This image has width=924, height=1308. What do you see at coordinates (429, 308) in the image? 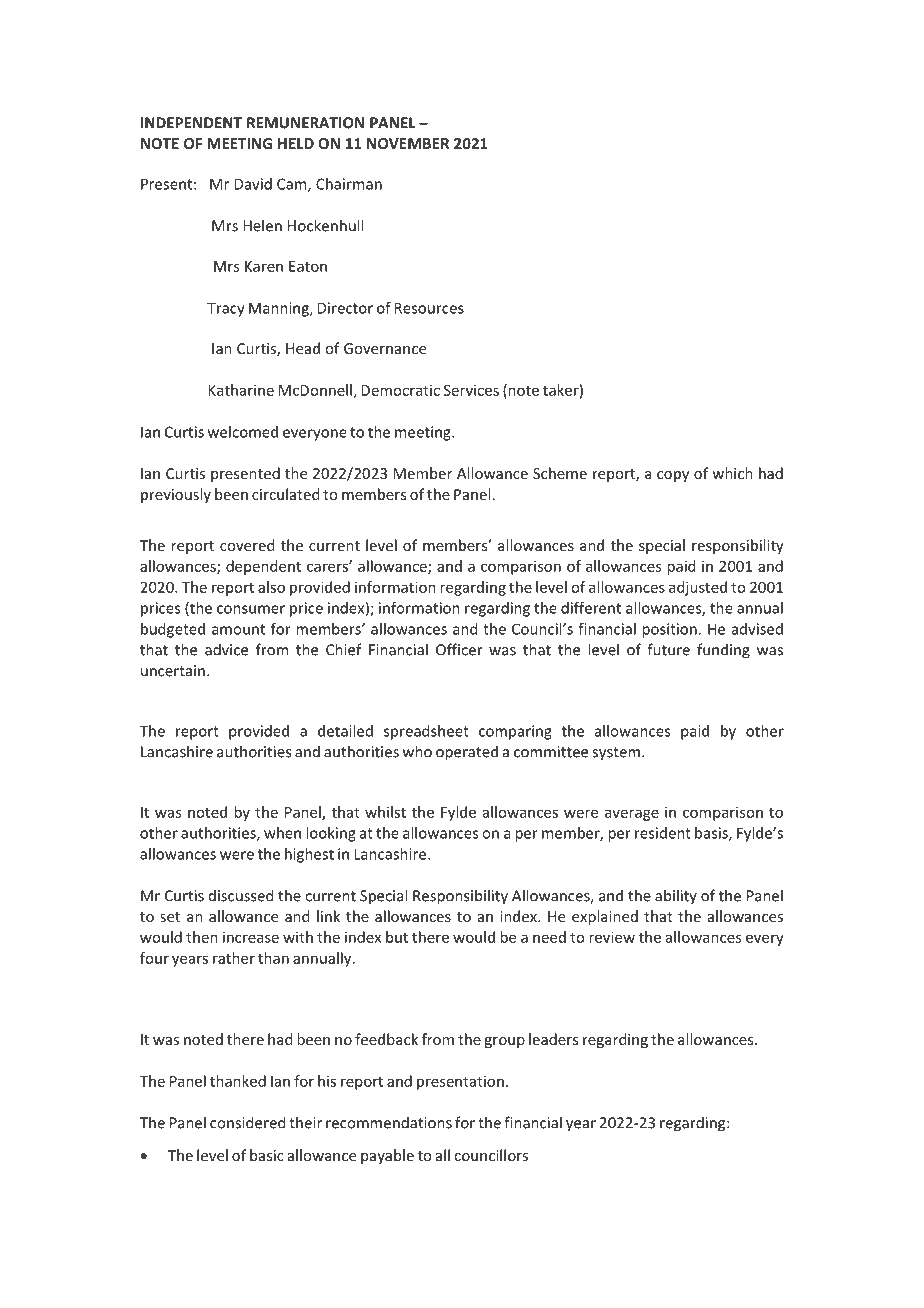
I see `Resources` at bounding box center [429, 308].
